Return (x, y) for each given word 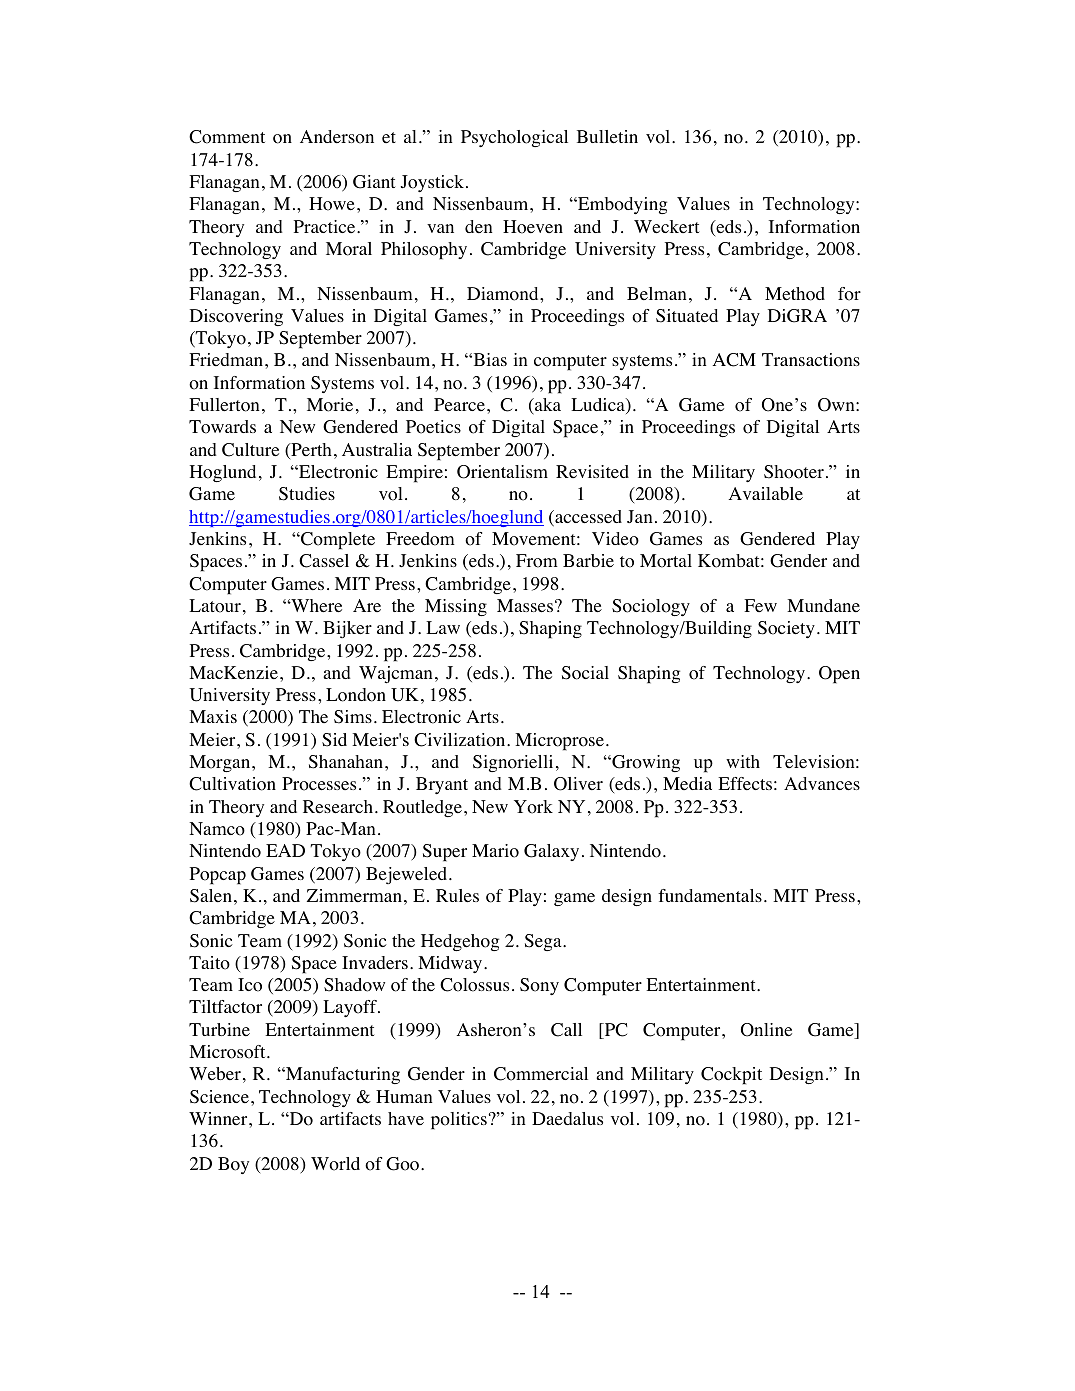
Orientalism (502, 472)
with (743, 761)
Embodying (621, 205)
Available (766, 493)
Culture (250, 450)
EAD (285, 850)
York (533, 807)
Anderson (337, 137)
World (335, 1164)
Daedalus (567, 1119)
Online (766, 1030)
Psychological (514, 138)
